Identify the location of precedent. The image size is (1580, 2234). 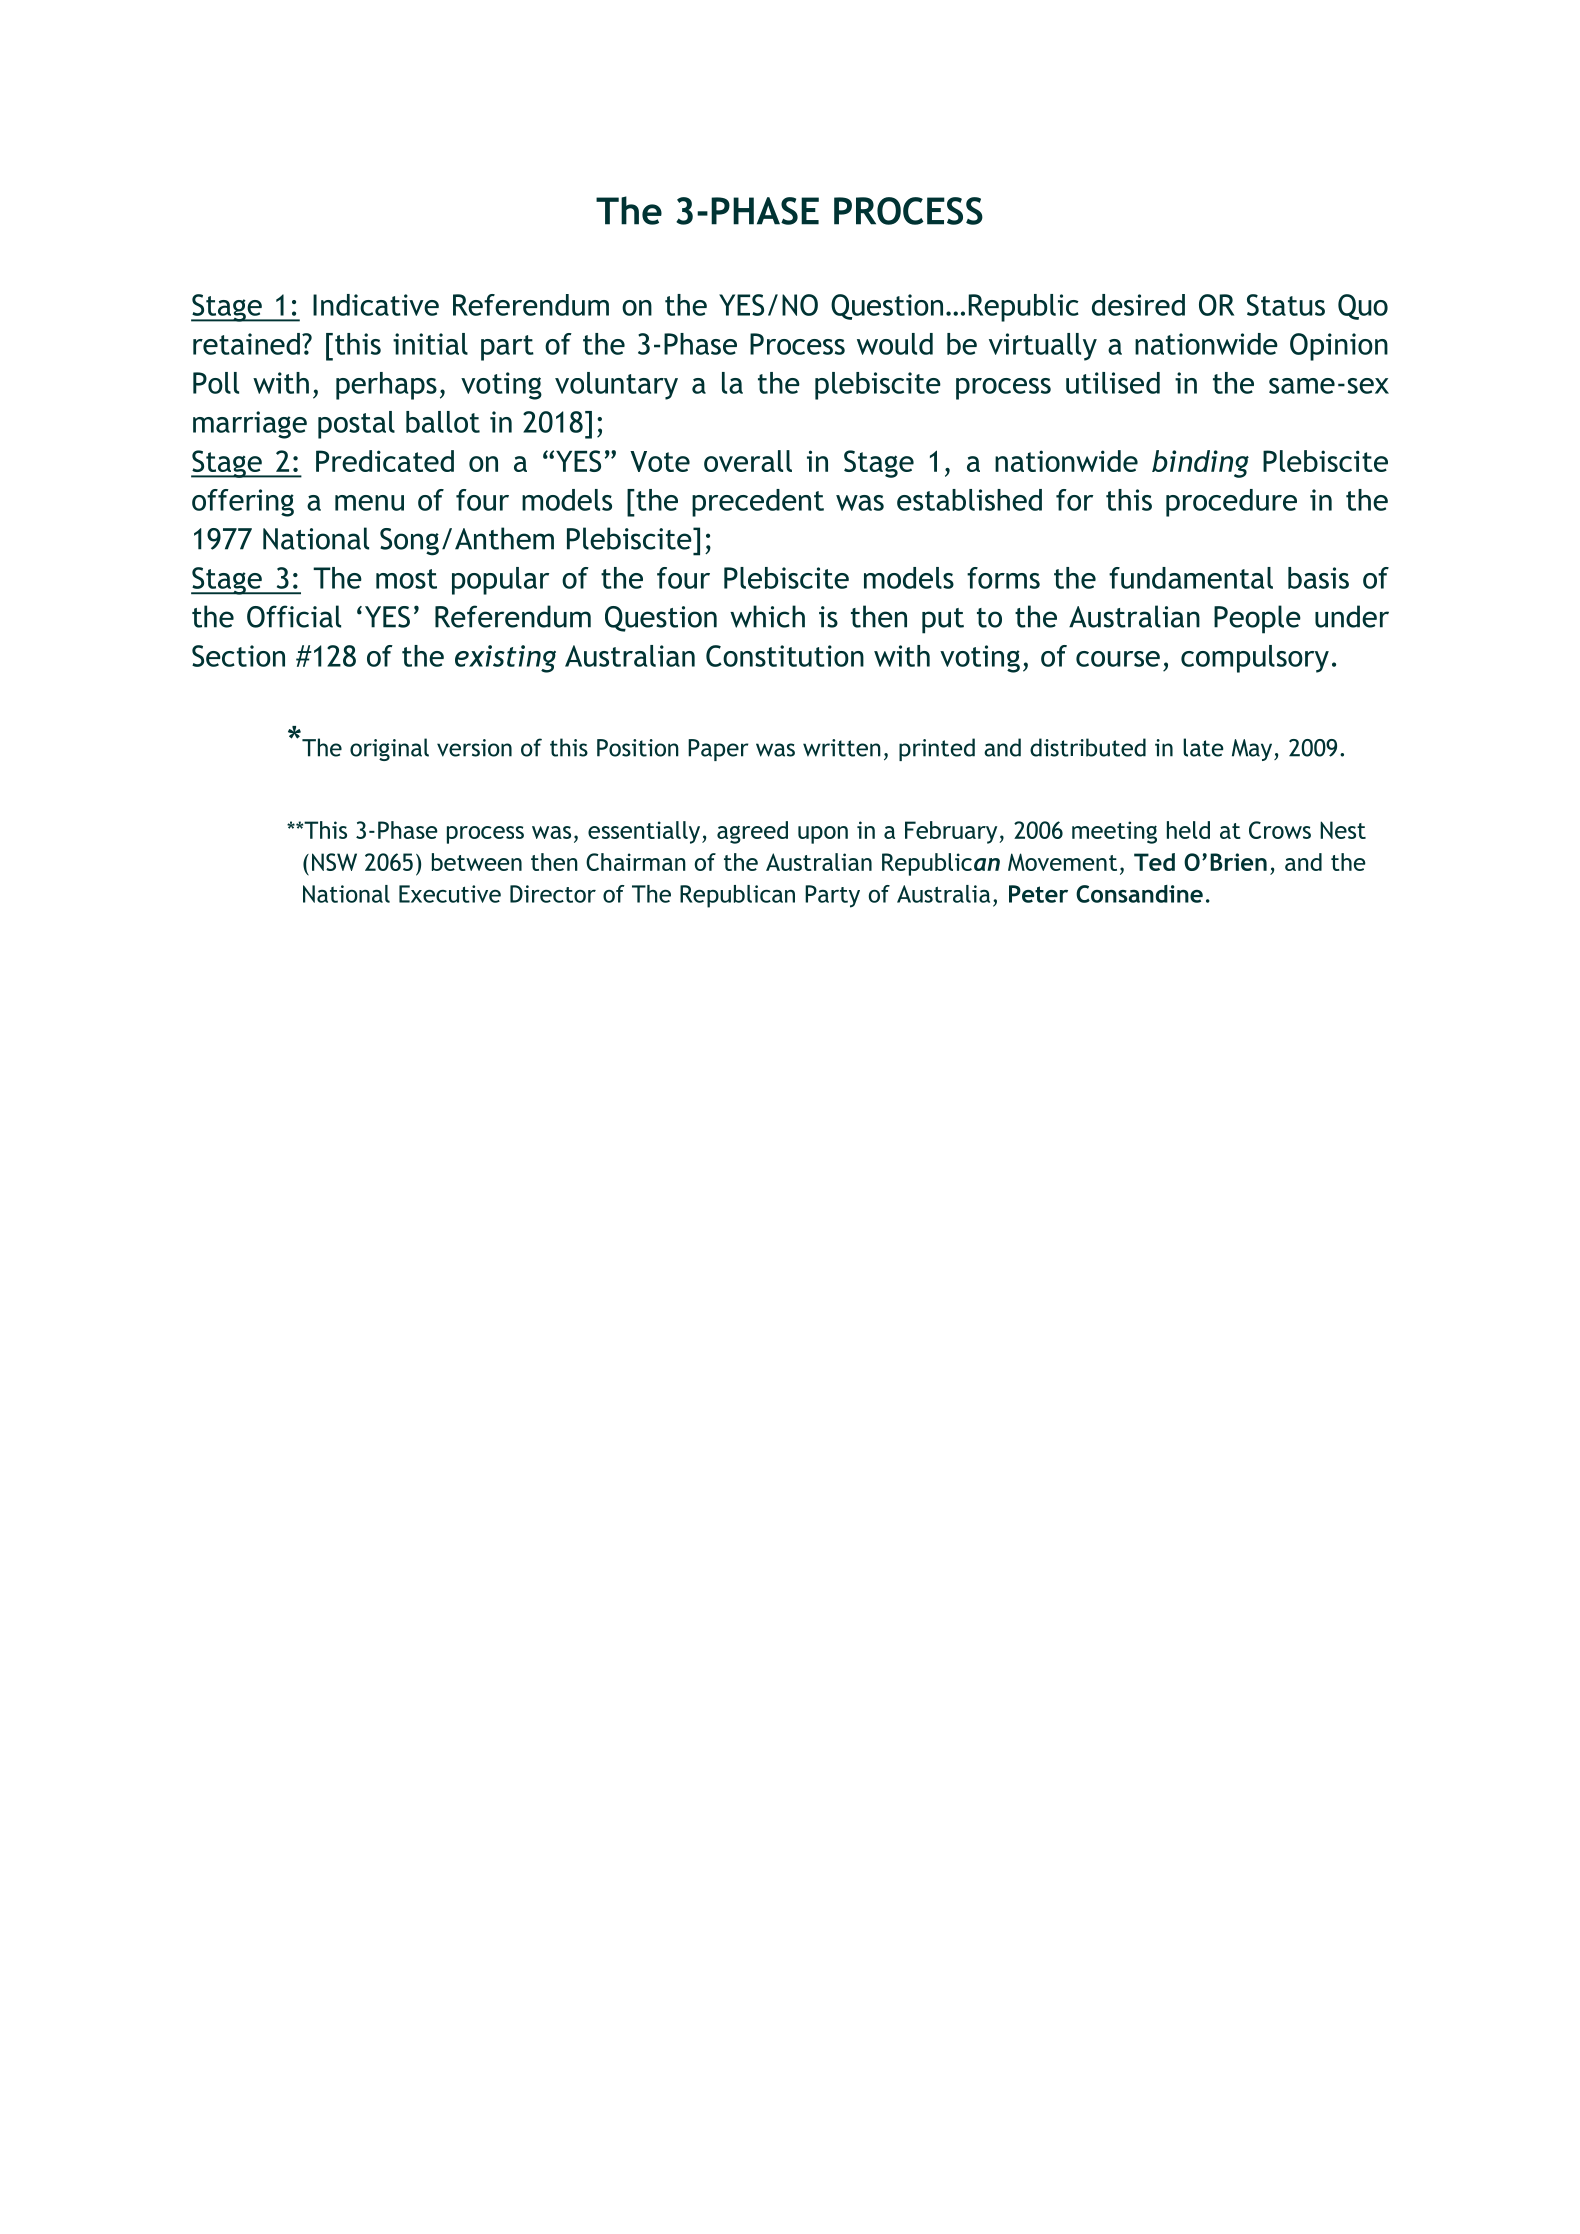
(758, 503).
